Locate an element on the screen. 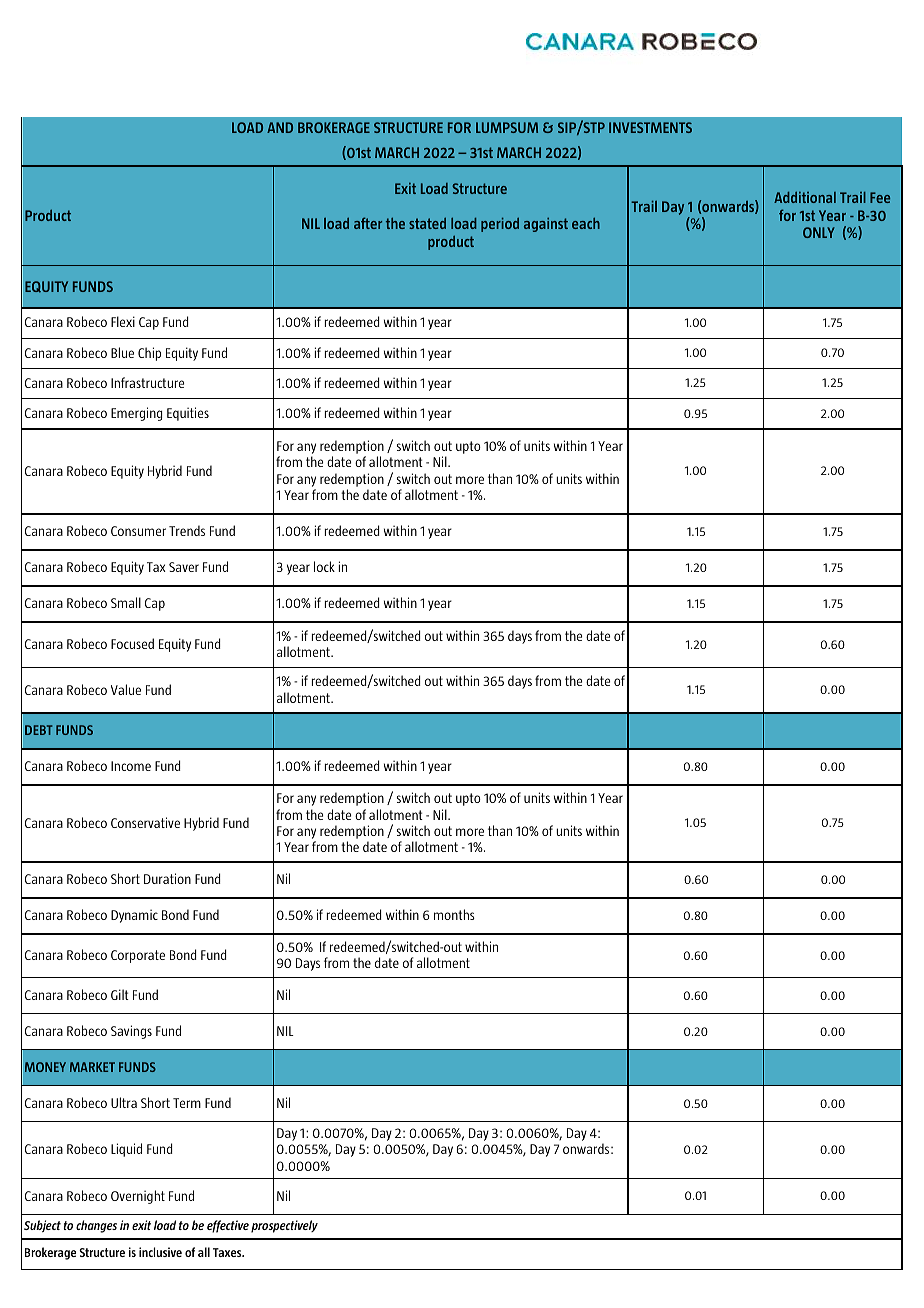 Image resolution: width=924 pixels, height=1308 pixels. lock is located at coordinates (324, 566).
